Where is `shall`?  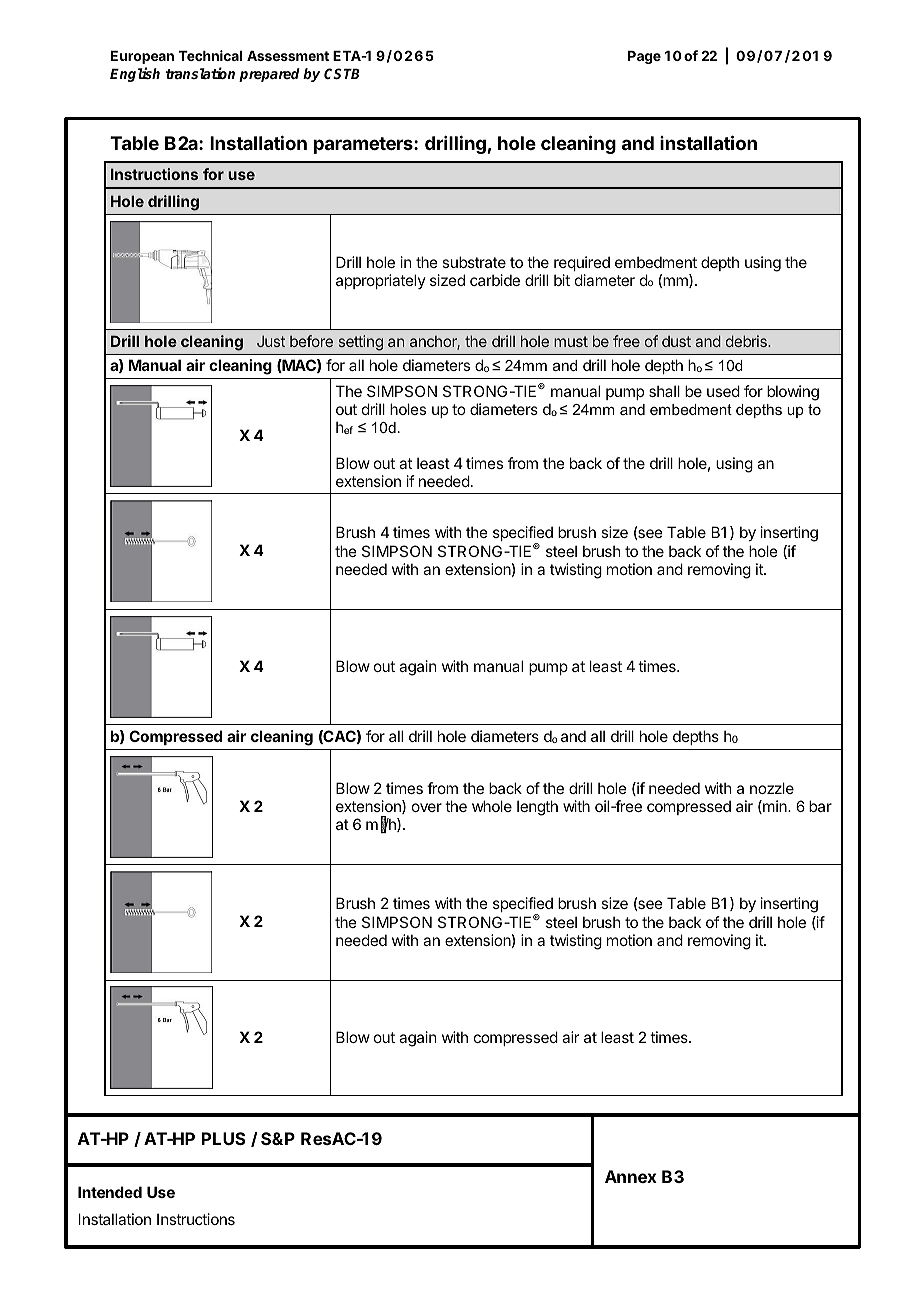 shall is located at coordinates (664, 391).
